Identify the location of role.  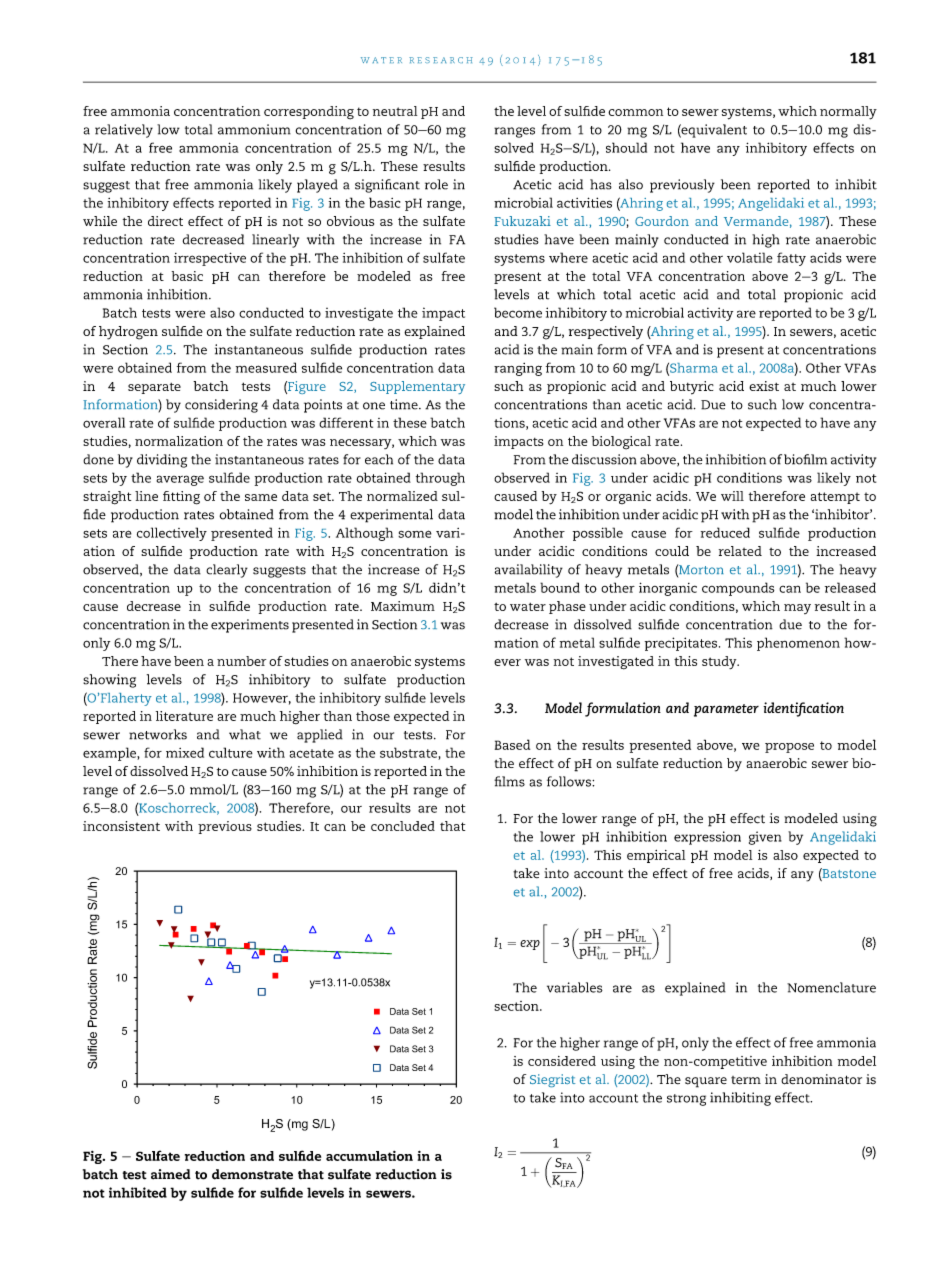
(436, 184).
